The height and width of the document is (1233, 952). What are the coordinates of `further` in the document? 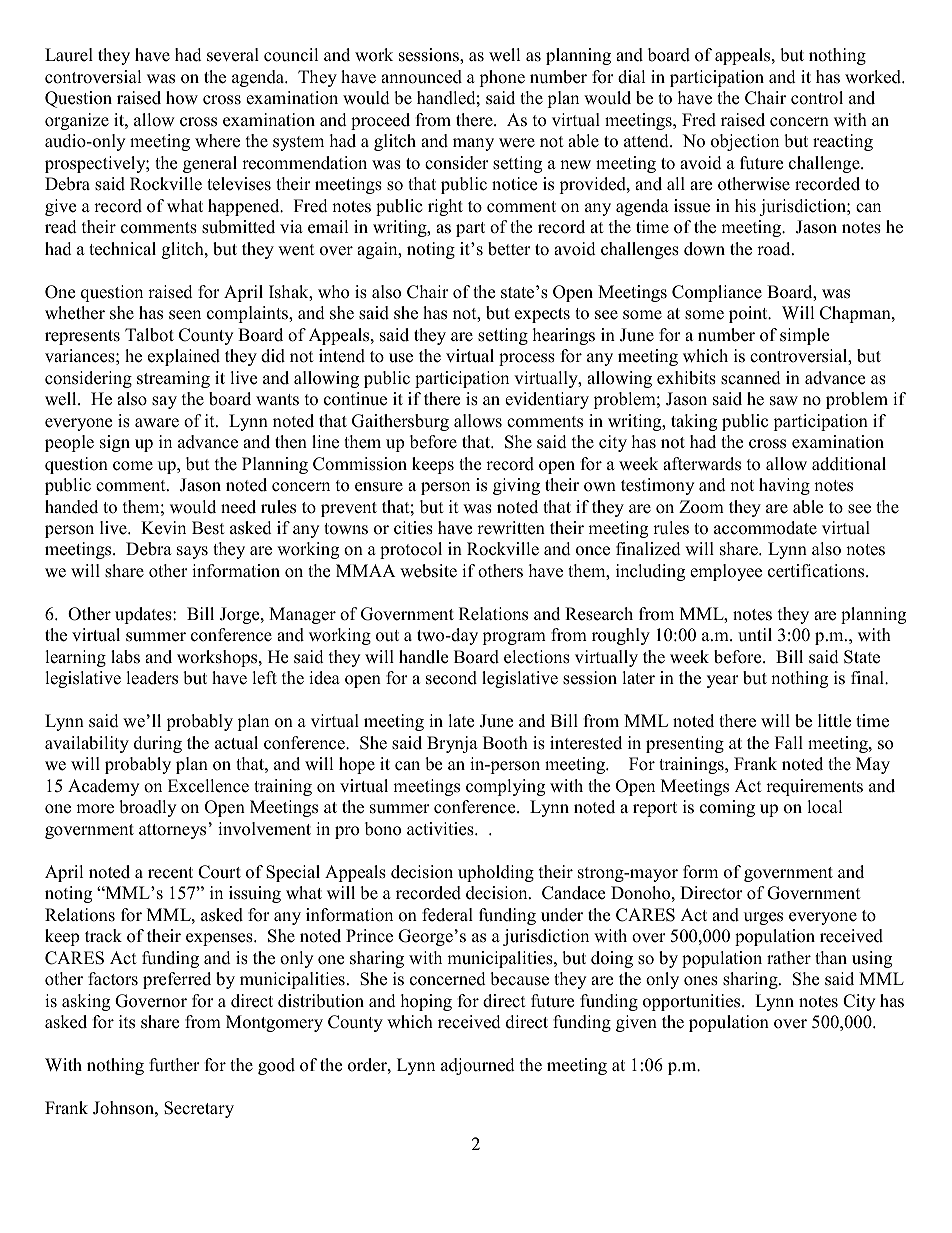 It's located at (174, 1065).
